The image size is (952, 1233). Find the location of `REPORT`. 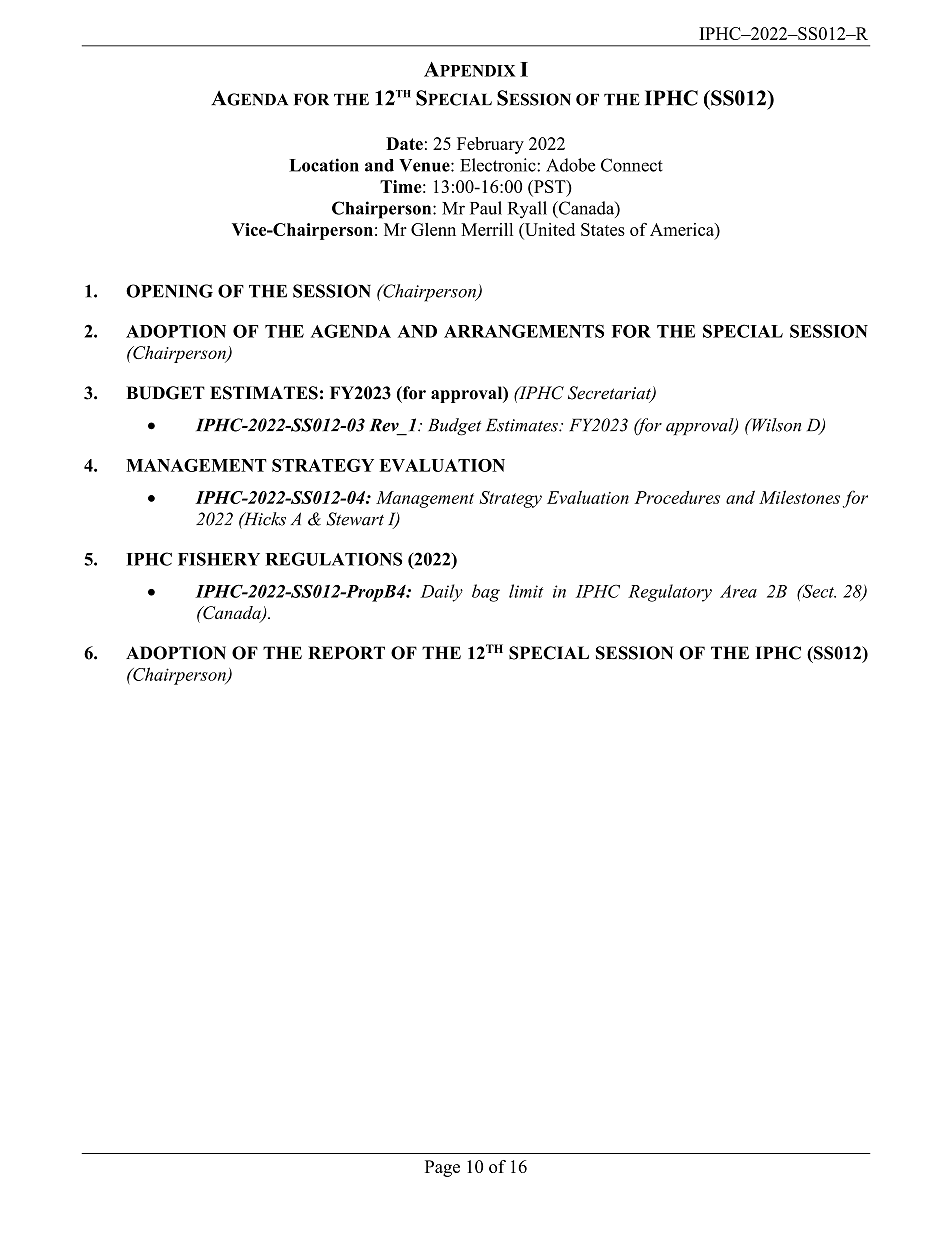

REPORT is located at coordinates (346, 653).
